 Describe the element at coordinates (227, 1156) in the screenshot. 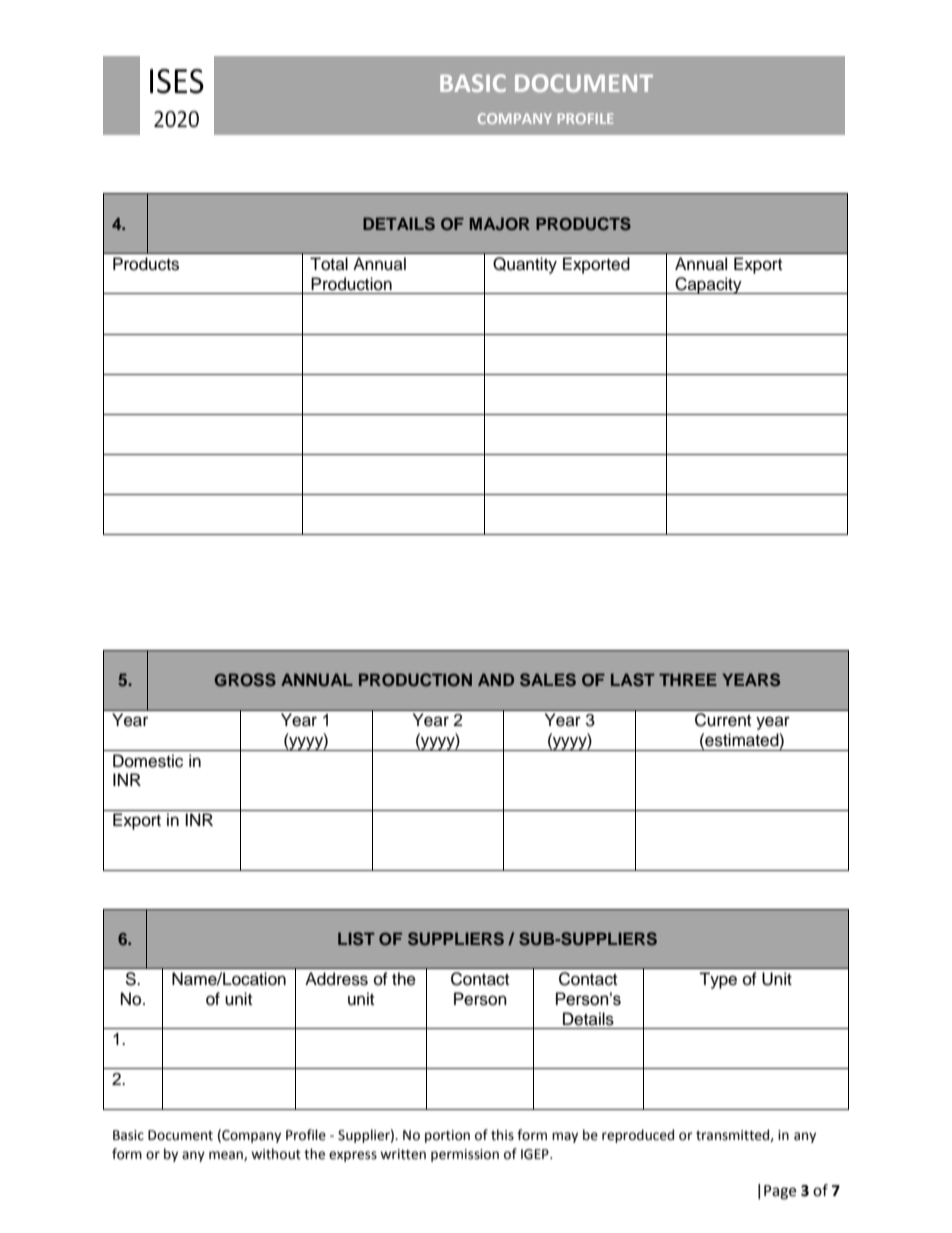

I see `mean` at that location.
